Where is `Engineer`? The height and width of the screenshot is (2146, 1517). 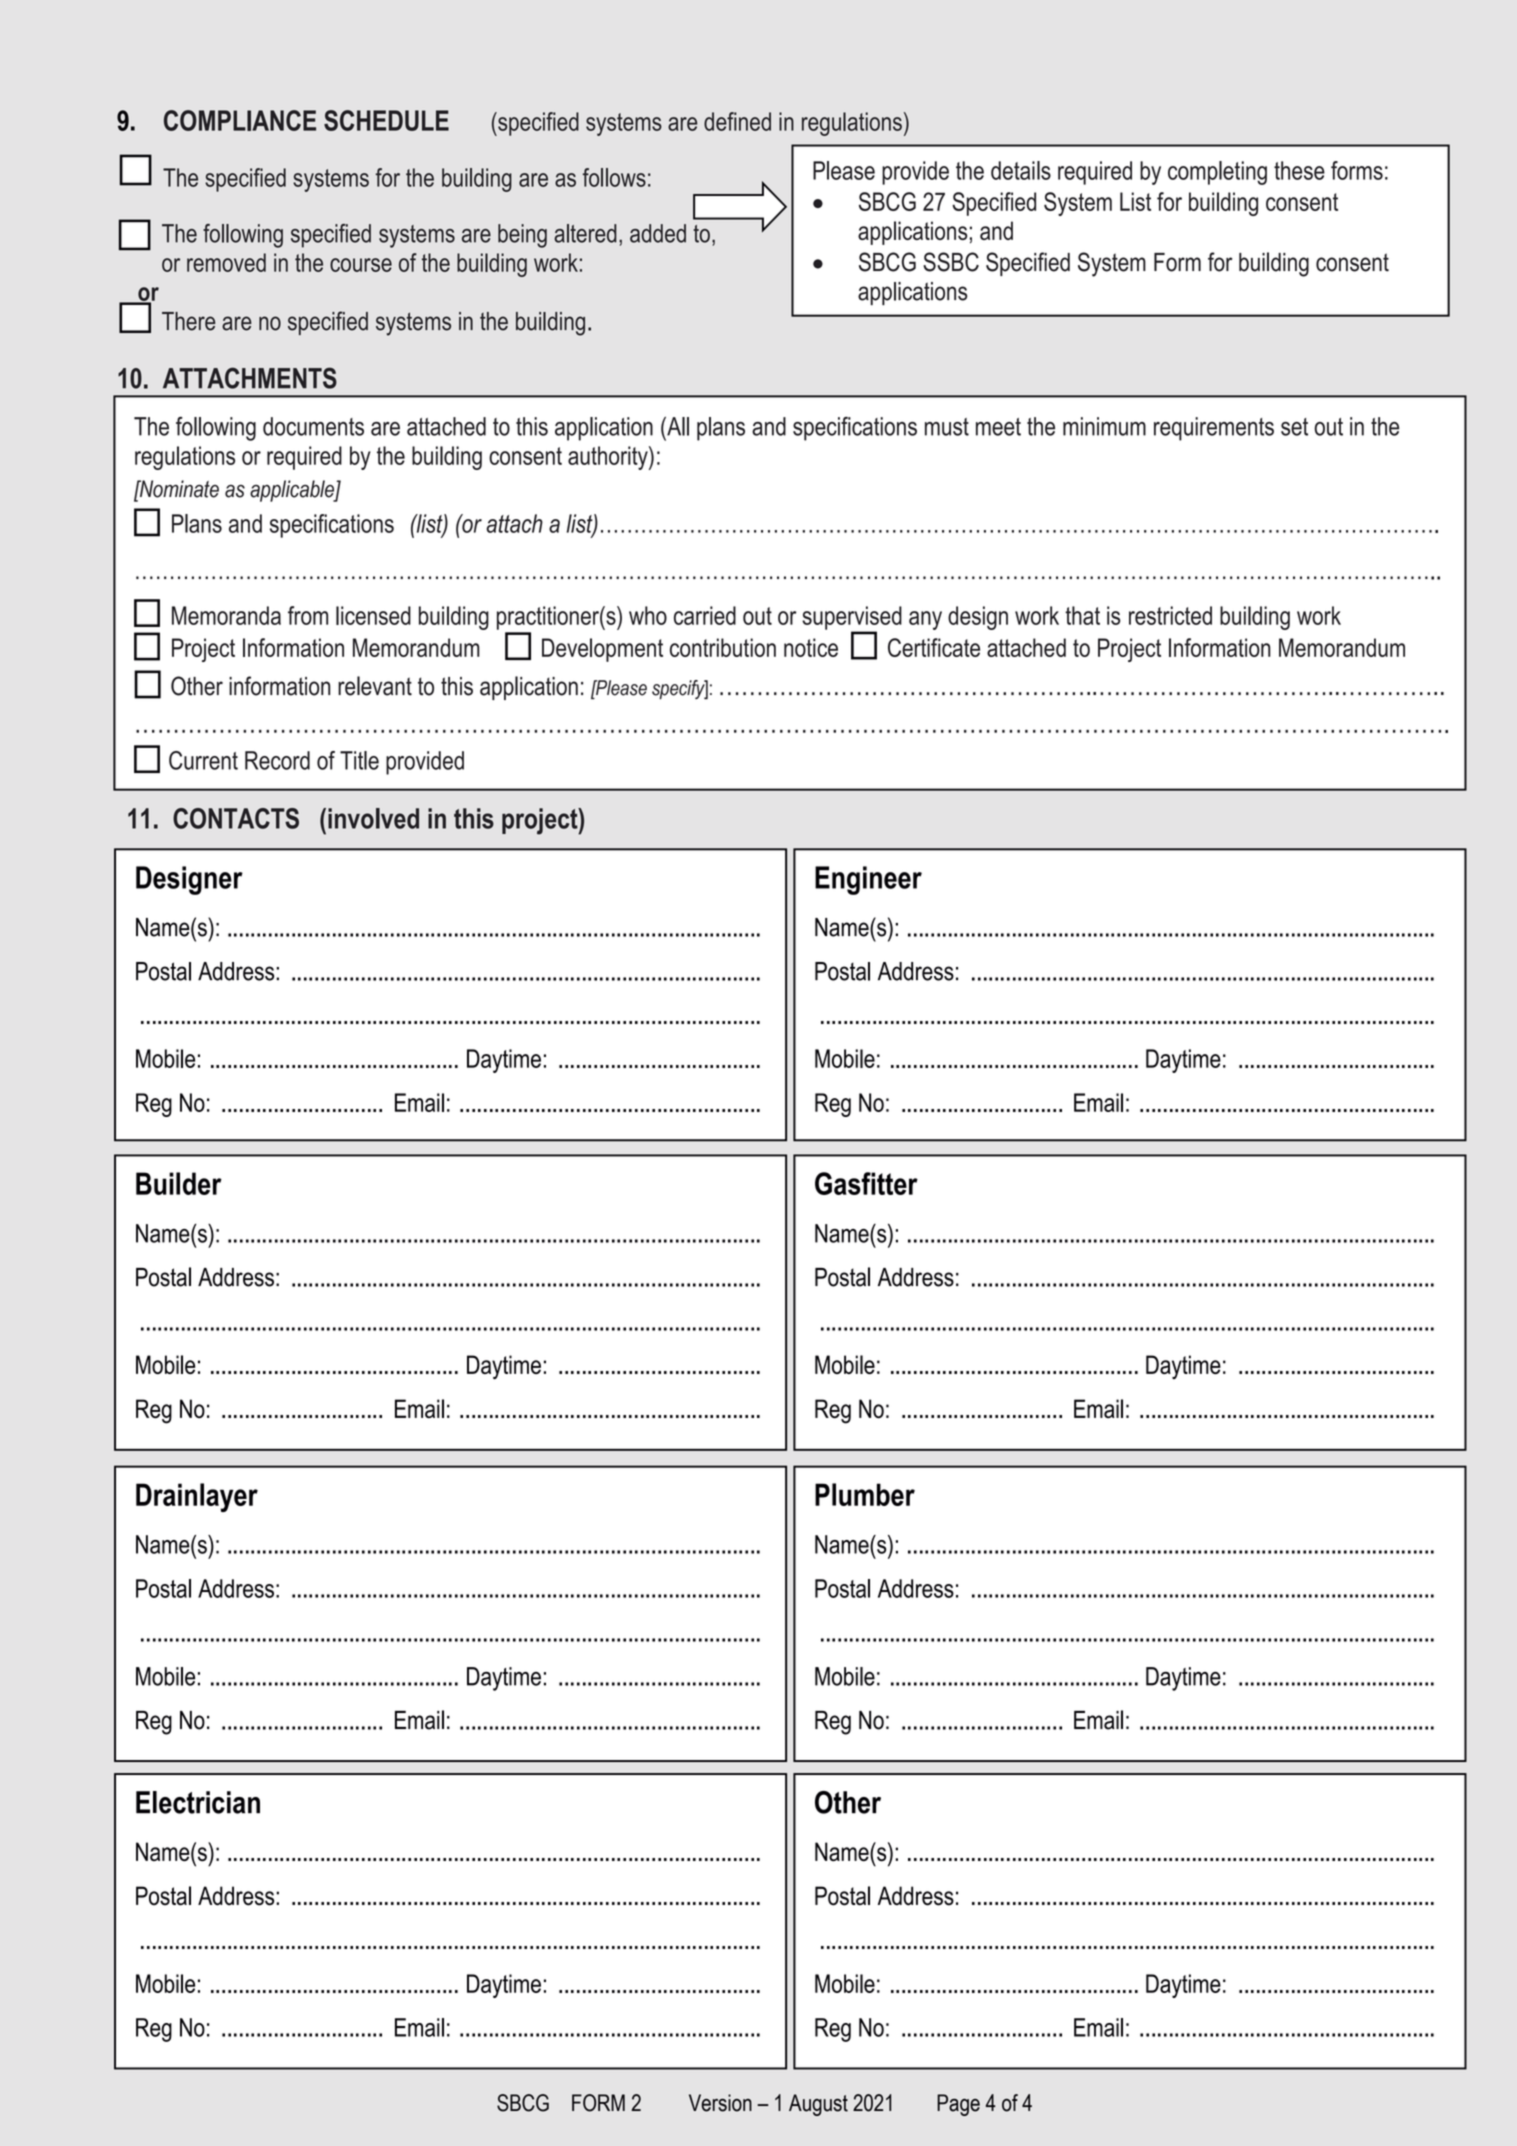
Engineer is located at coordinates (868, 880).
